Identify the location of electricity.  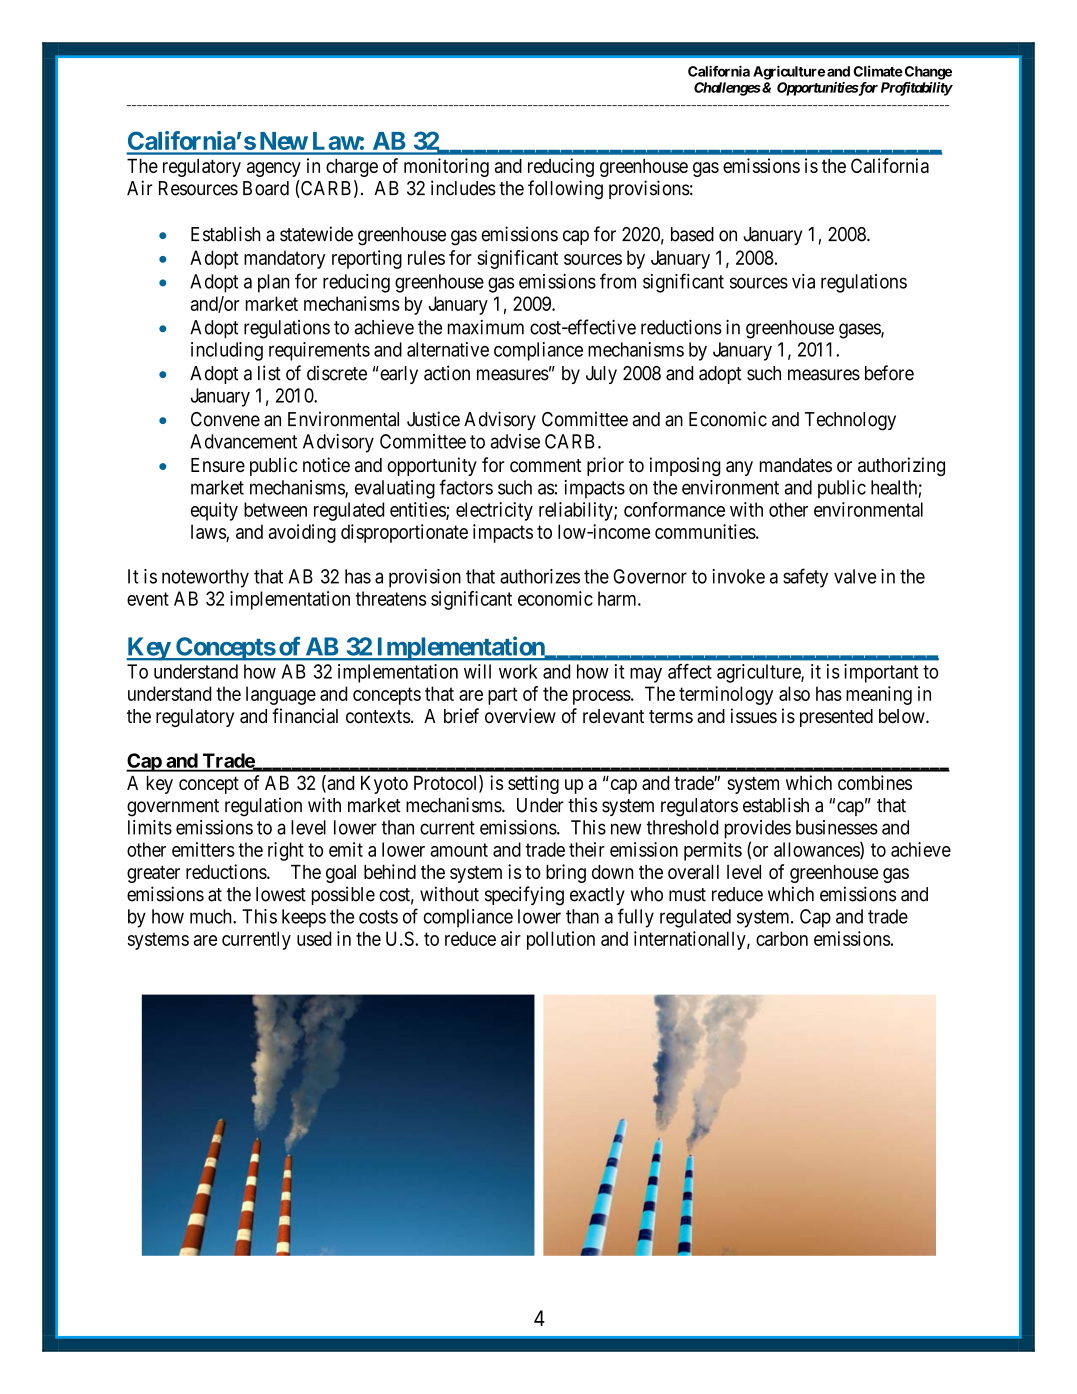
(494, 511).
